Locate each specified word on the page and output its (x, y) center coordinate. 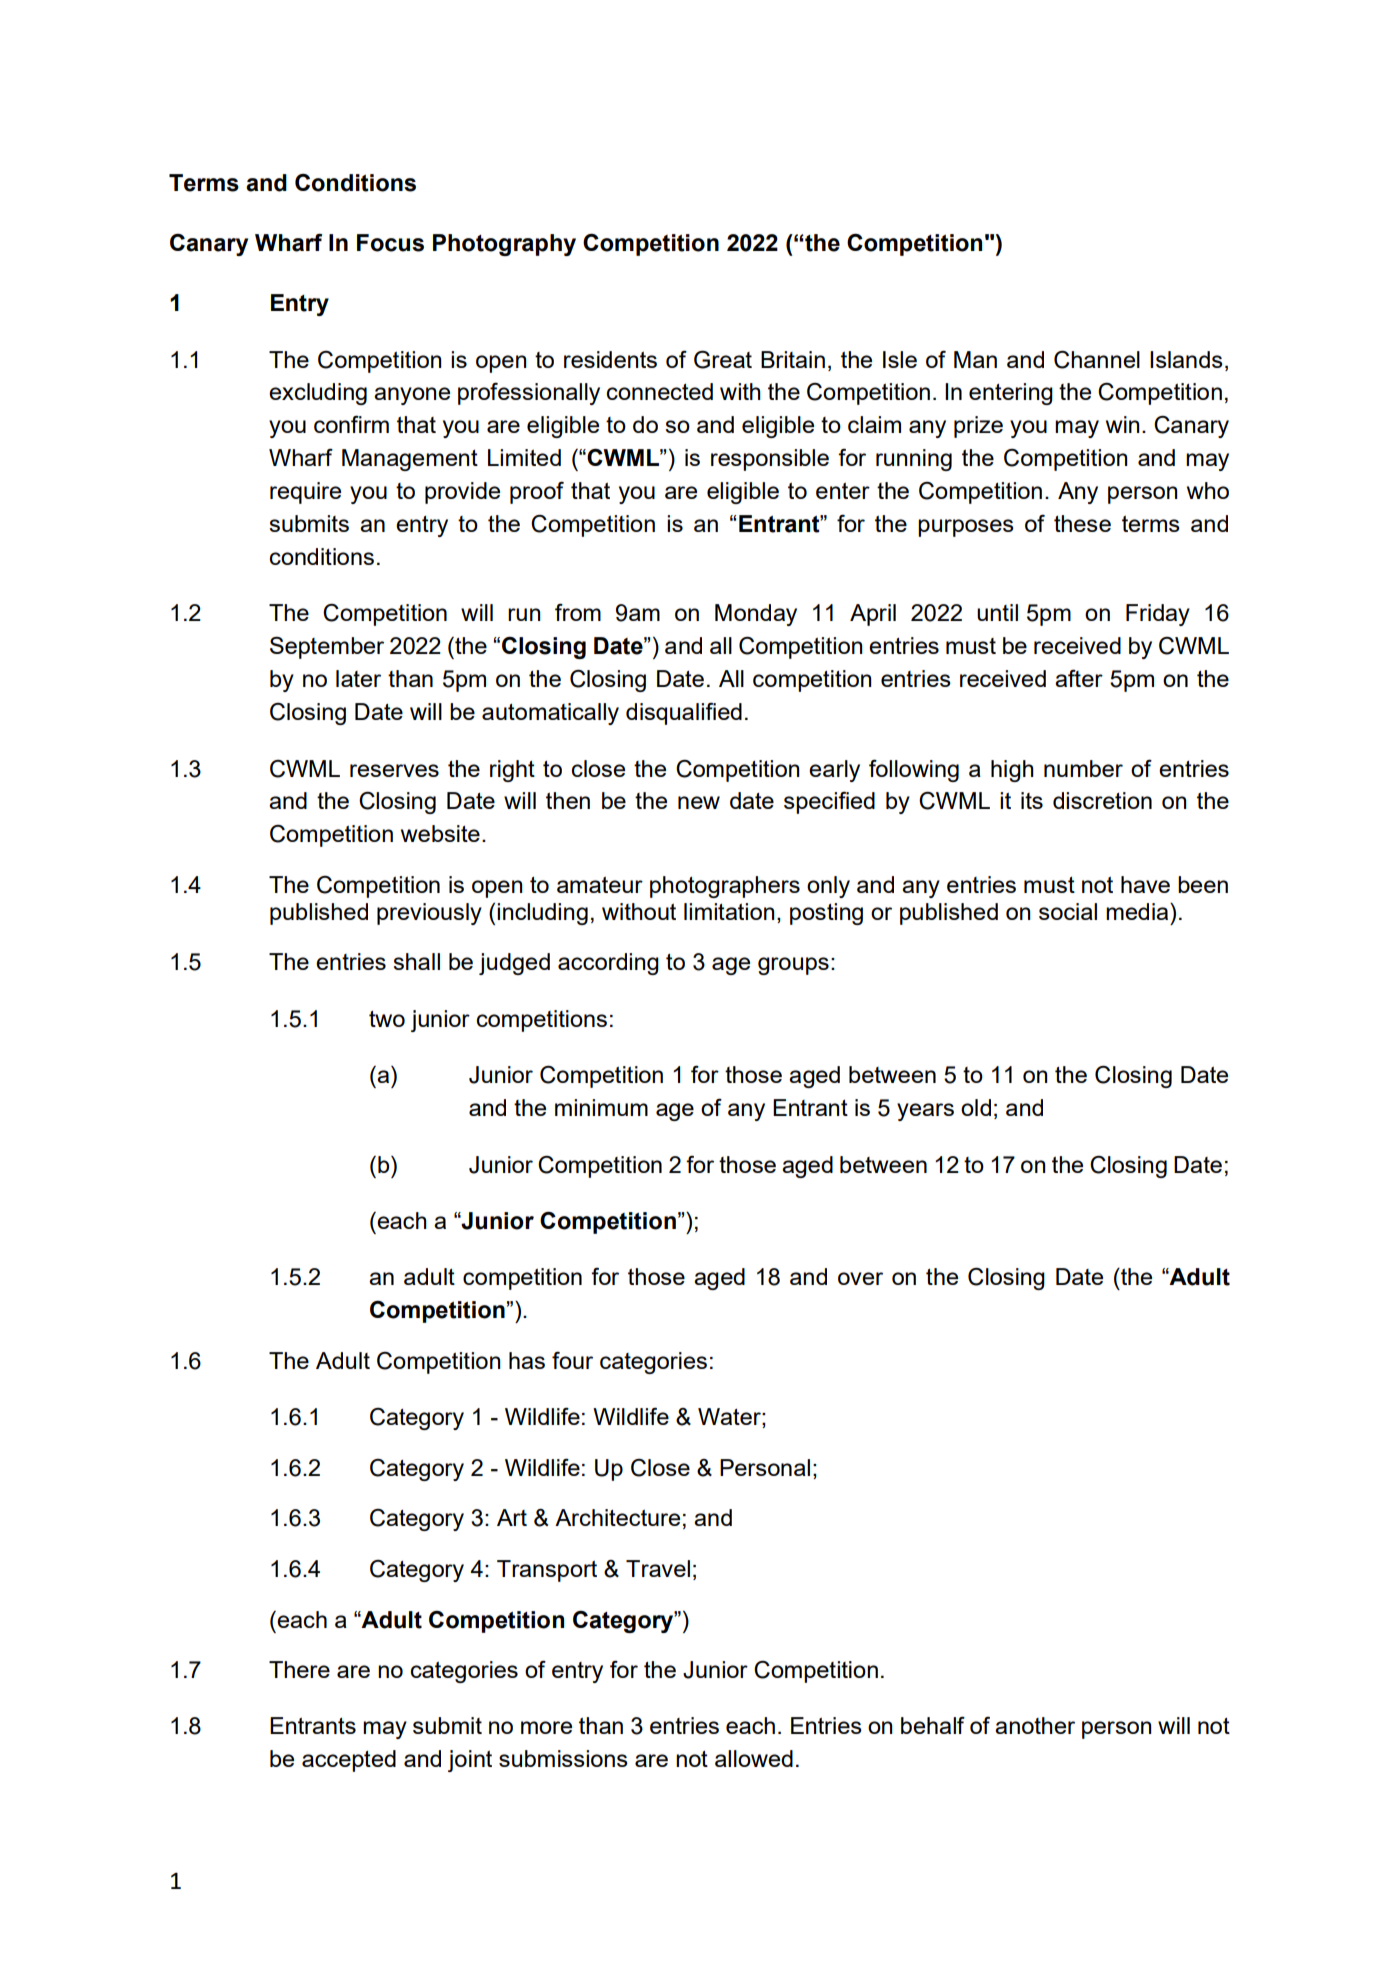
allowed (754, 1758)
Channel (1097, 360)
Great (723, 359)
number (1083, 768)
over (860, 1278)
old (976, 1107)
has (527, 1360)
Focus (390, 243)
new (699, 802)
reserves (394, 770)
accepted (349, 1761)
